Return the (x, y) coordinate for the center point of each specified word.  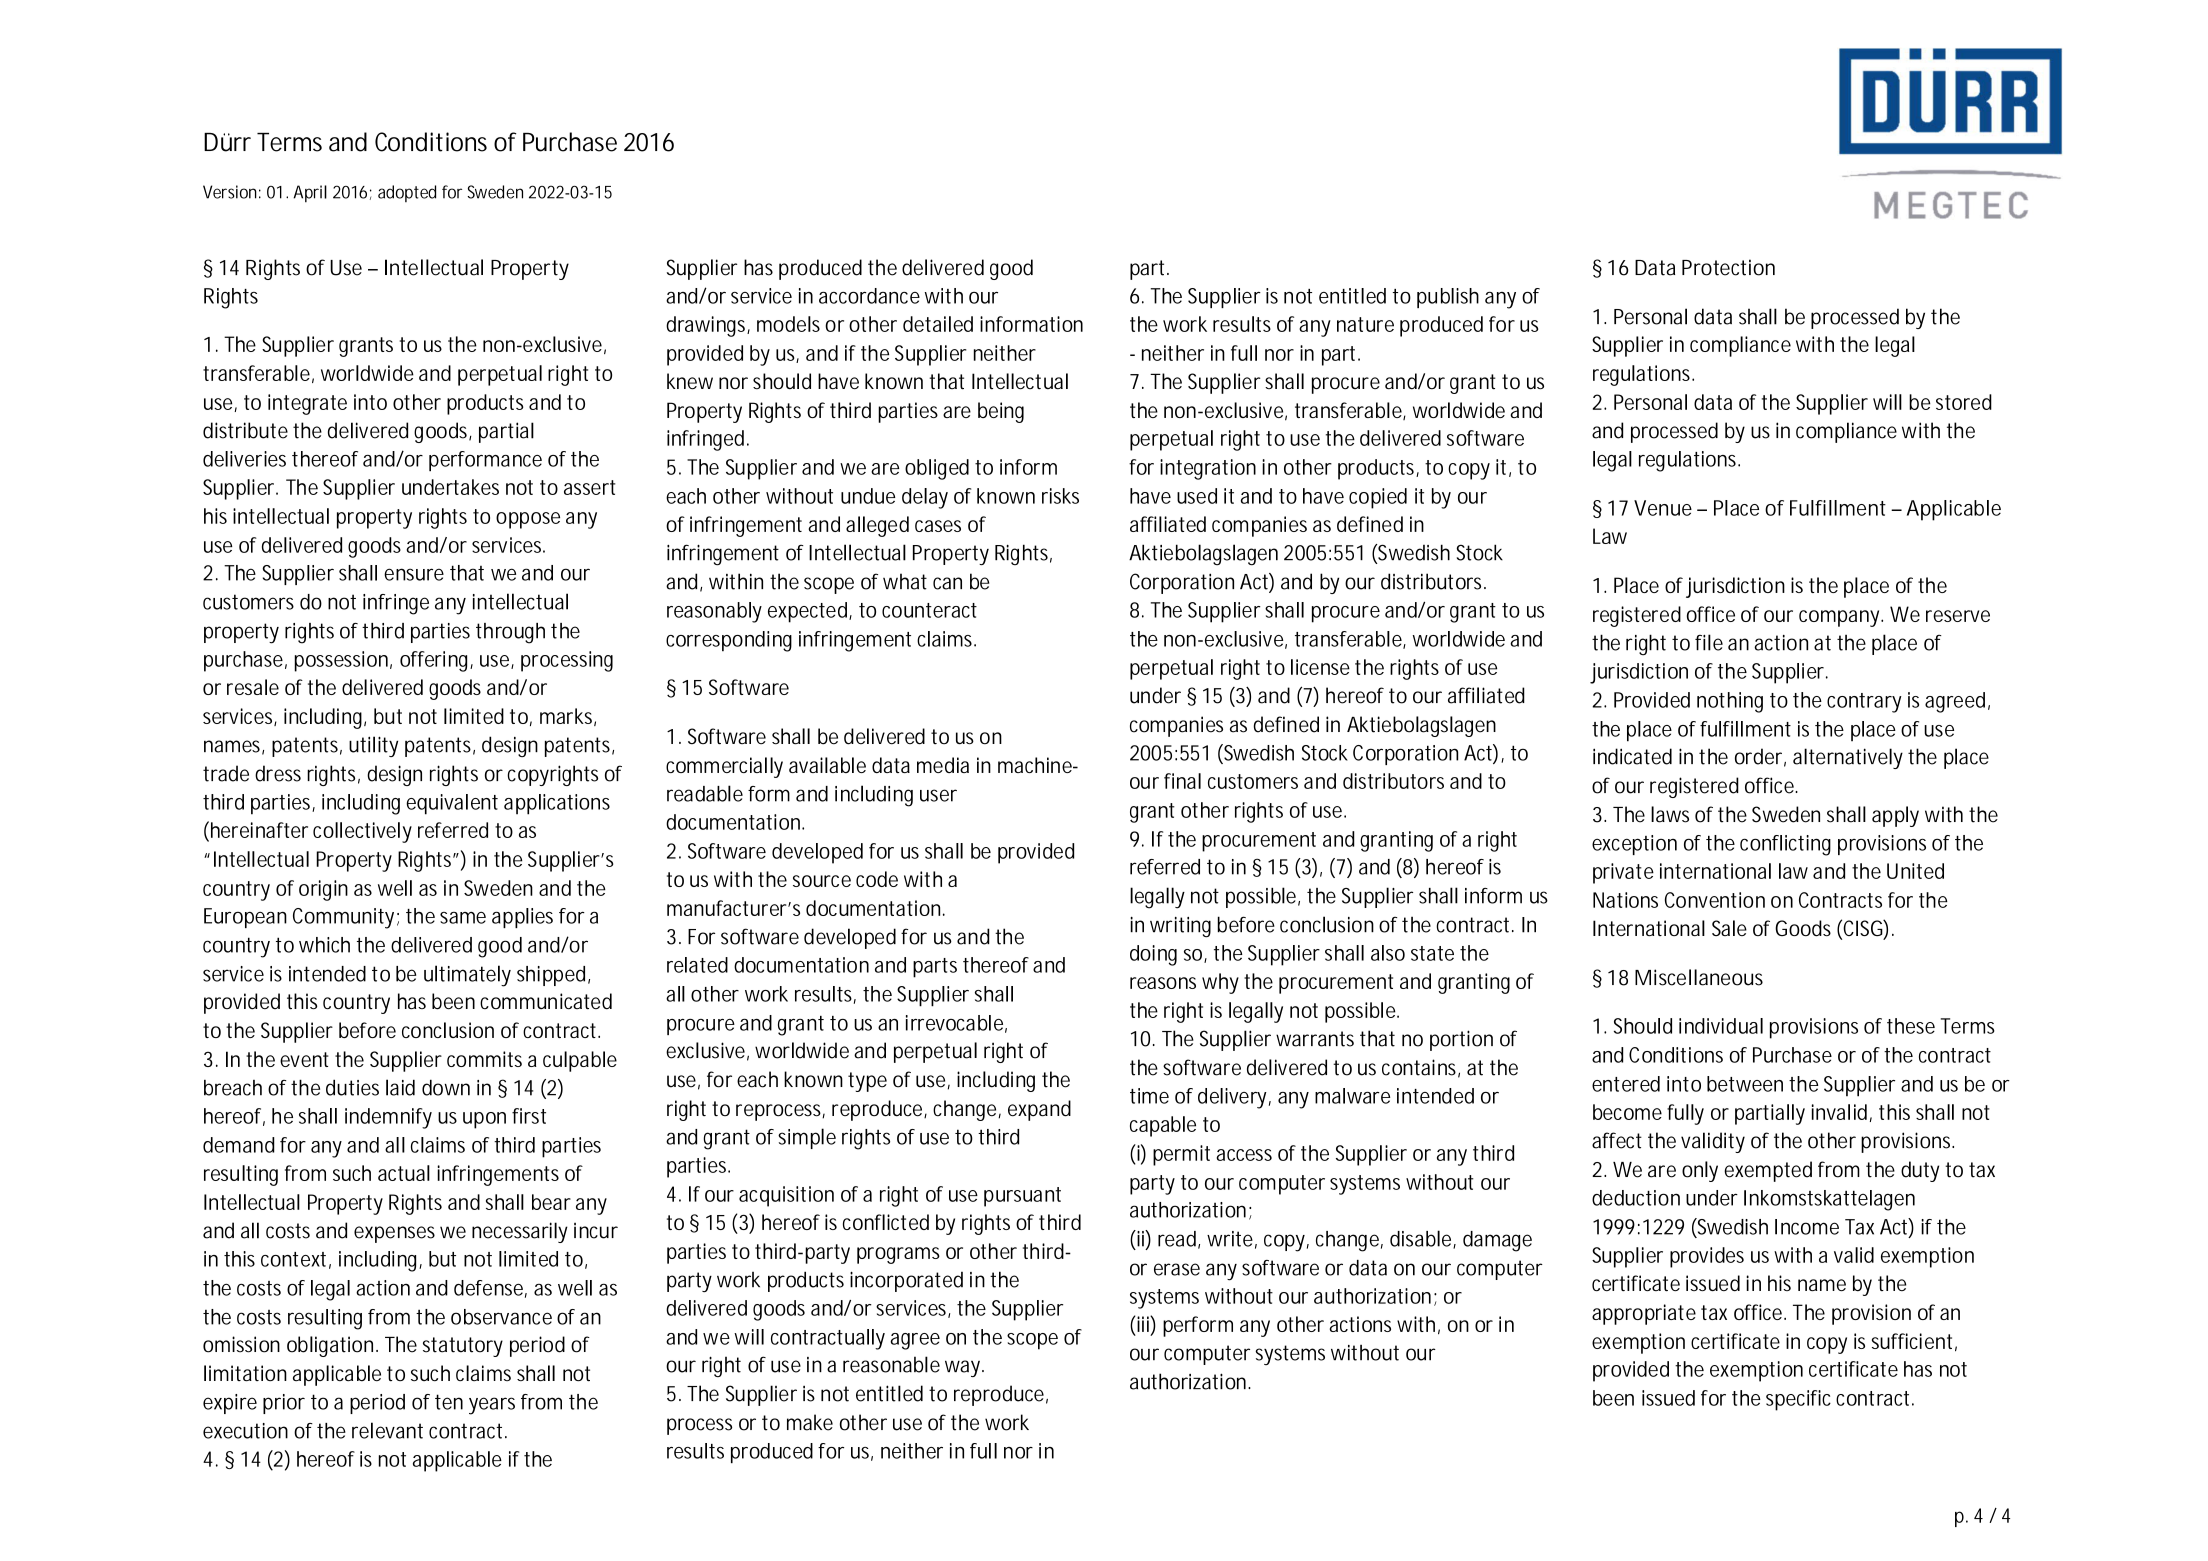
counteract (929, 610)
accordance (869, 296)
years (492, 1406)
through (510, 633)
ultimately (467, 976)
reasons (1163, 983)
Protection (1728, 267)
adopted (407, 193)
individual (1721, 1026)
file (1709, 642)
